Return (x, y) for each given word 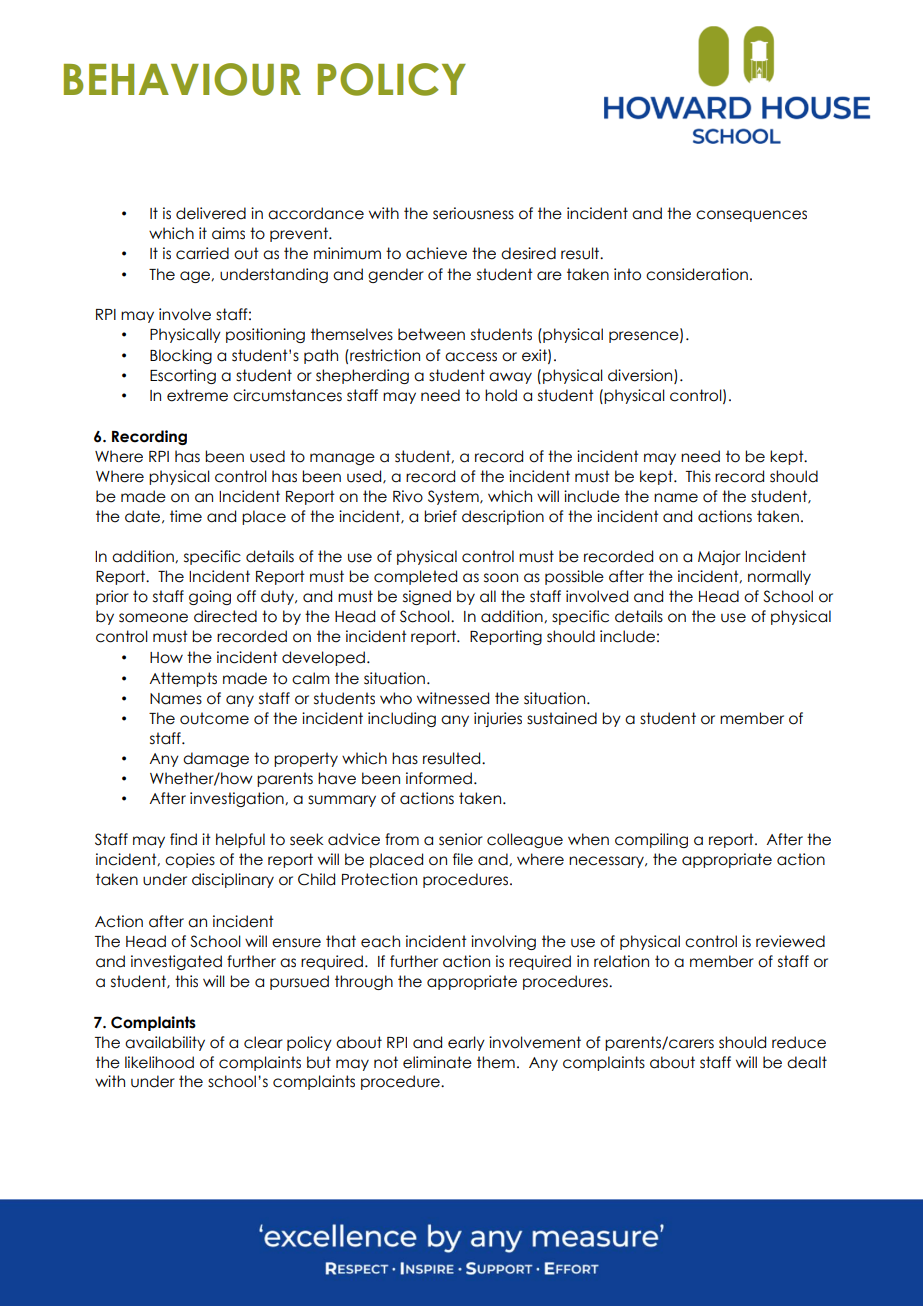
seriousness (473, 213)
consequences (751, 216)
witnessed (453, 698)
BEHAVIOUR (182, 79)
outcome (214, 718)
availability (165, 1043)
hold (501, 395)
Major (719, 557)
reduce (799, 1042)
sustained (562, 718)
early (466, 1043)
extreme (197, 395)
